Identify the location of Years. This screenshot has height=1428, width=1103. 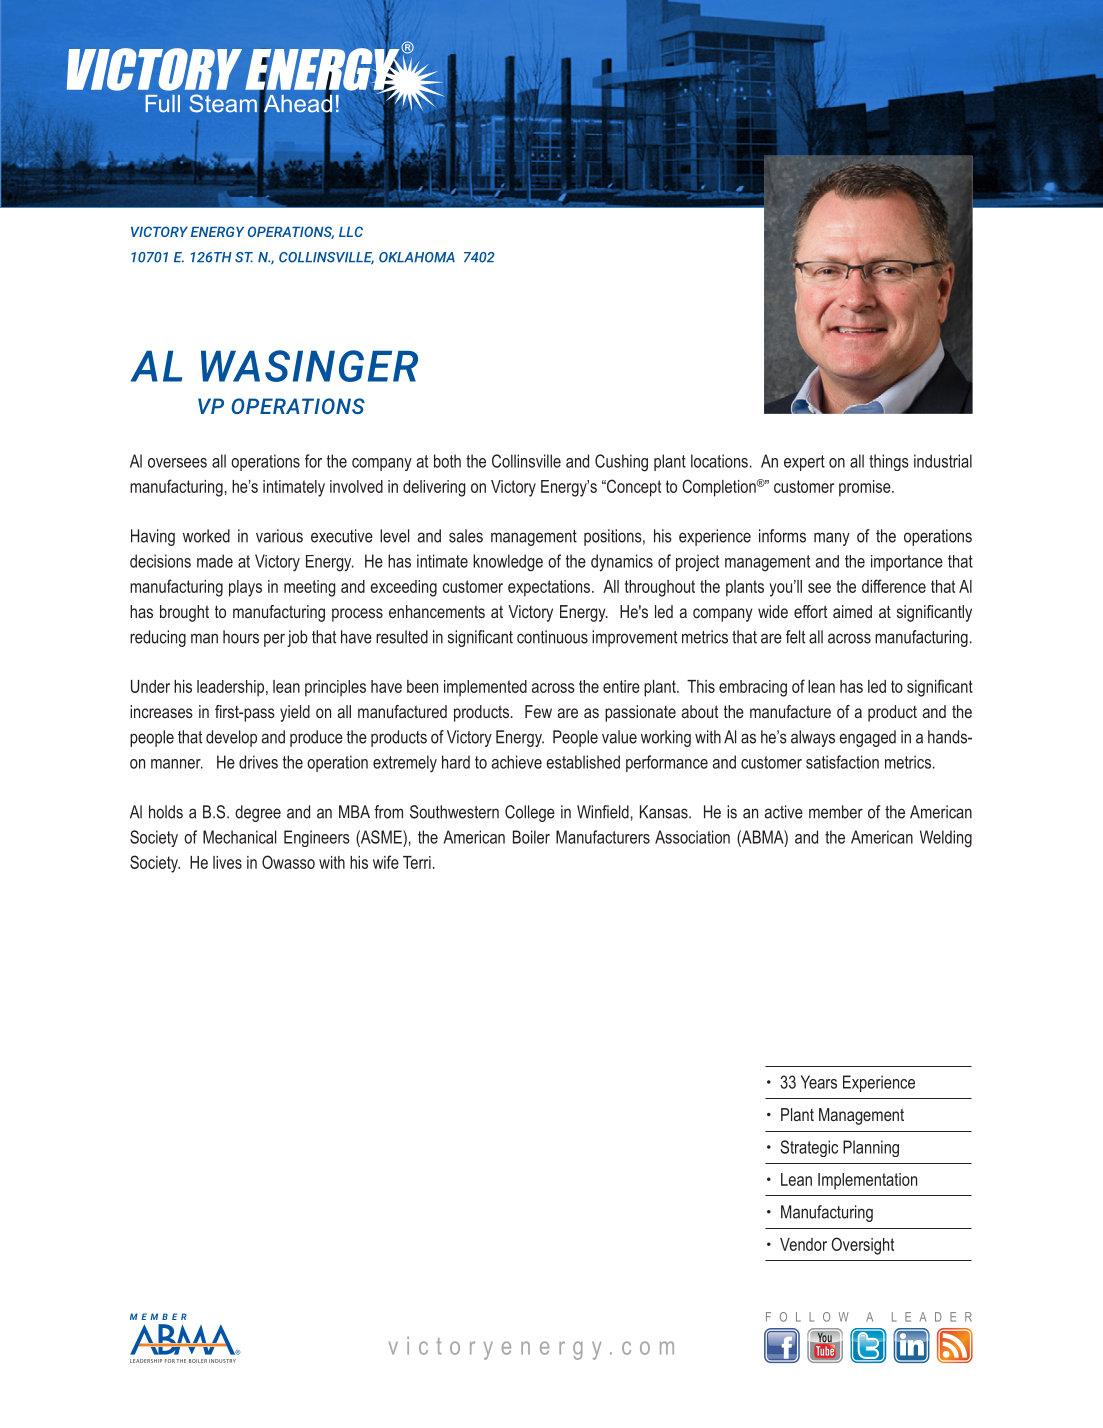
(819, 1082).
